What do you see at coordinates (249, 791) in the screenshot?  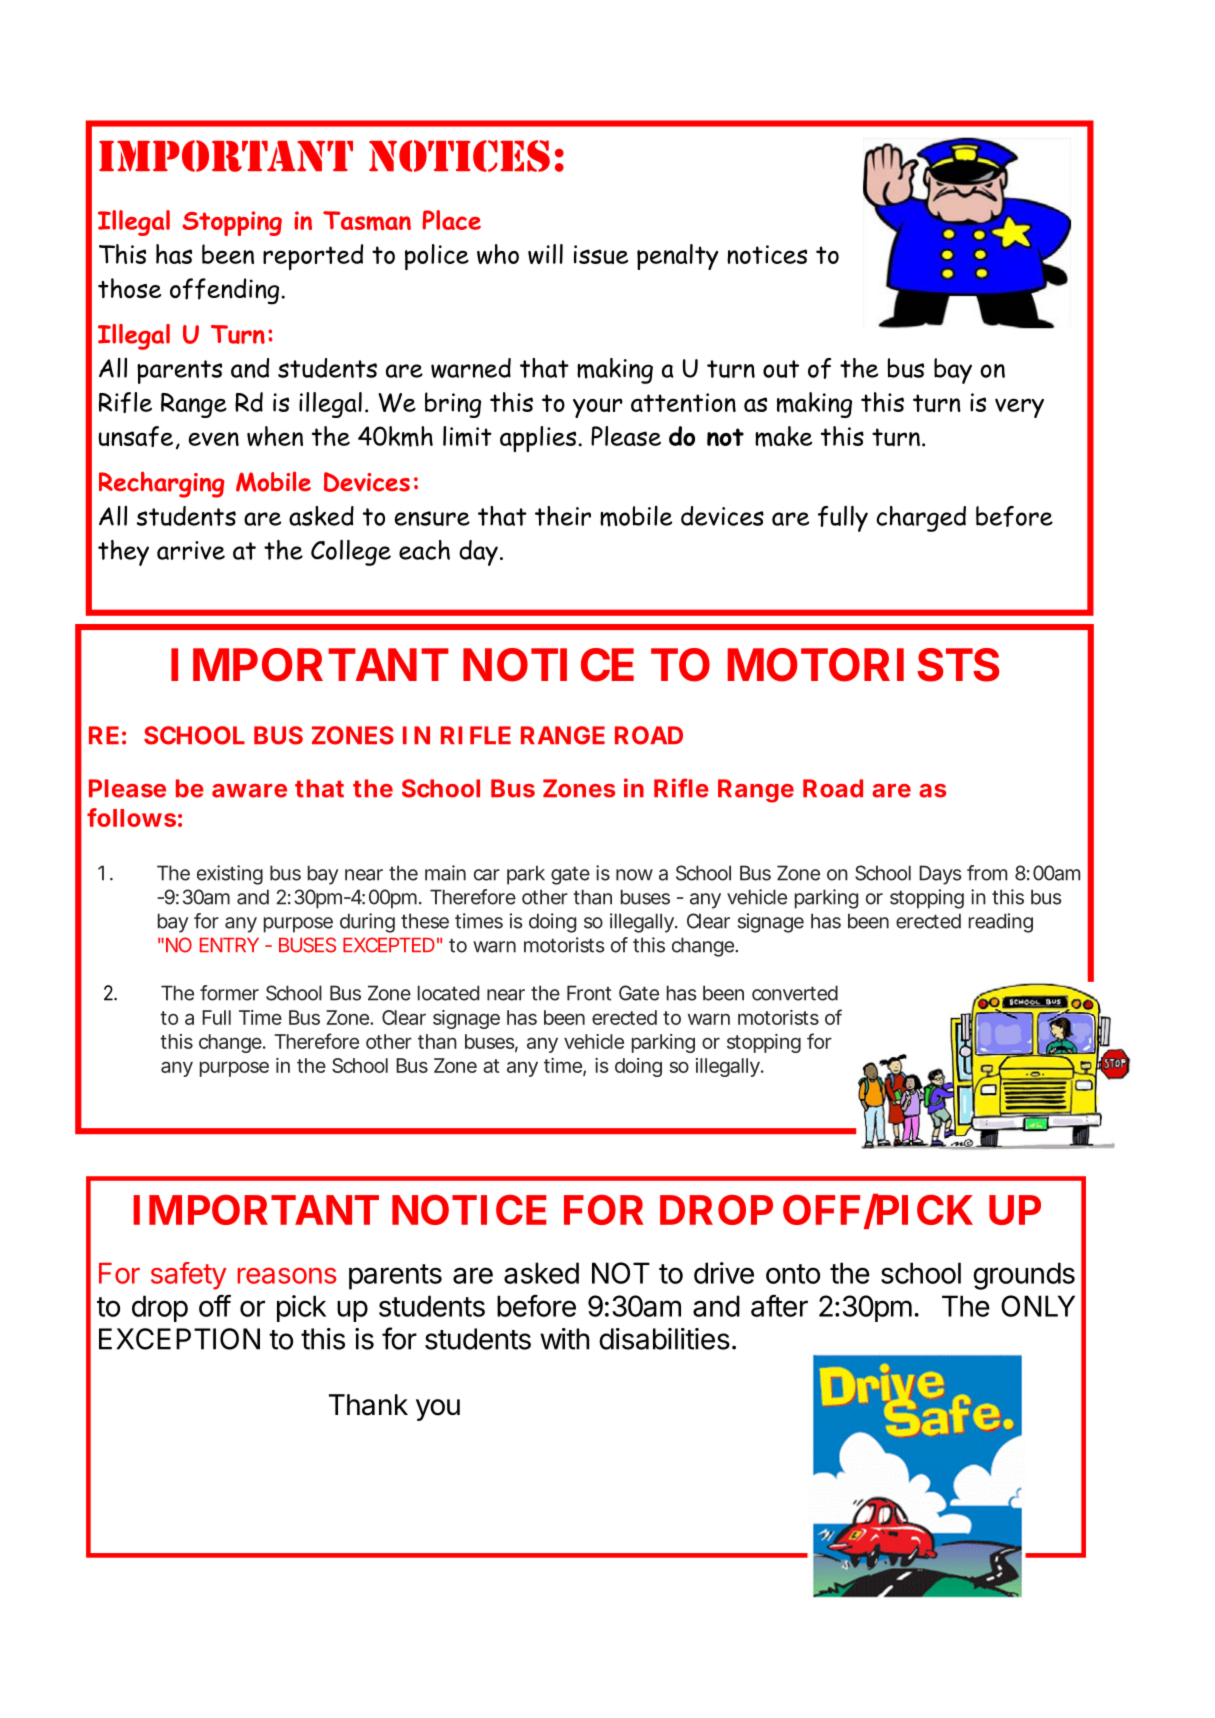 I see `aware` at bounding box center [249, 791].
